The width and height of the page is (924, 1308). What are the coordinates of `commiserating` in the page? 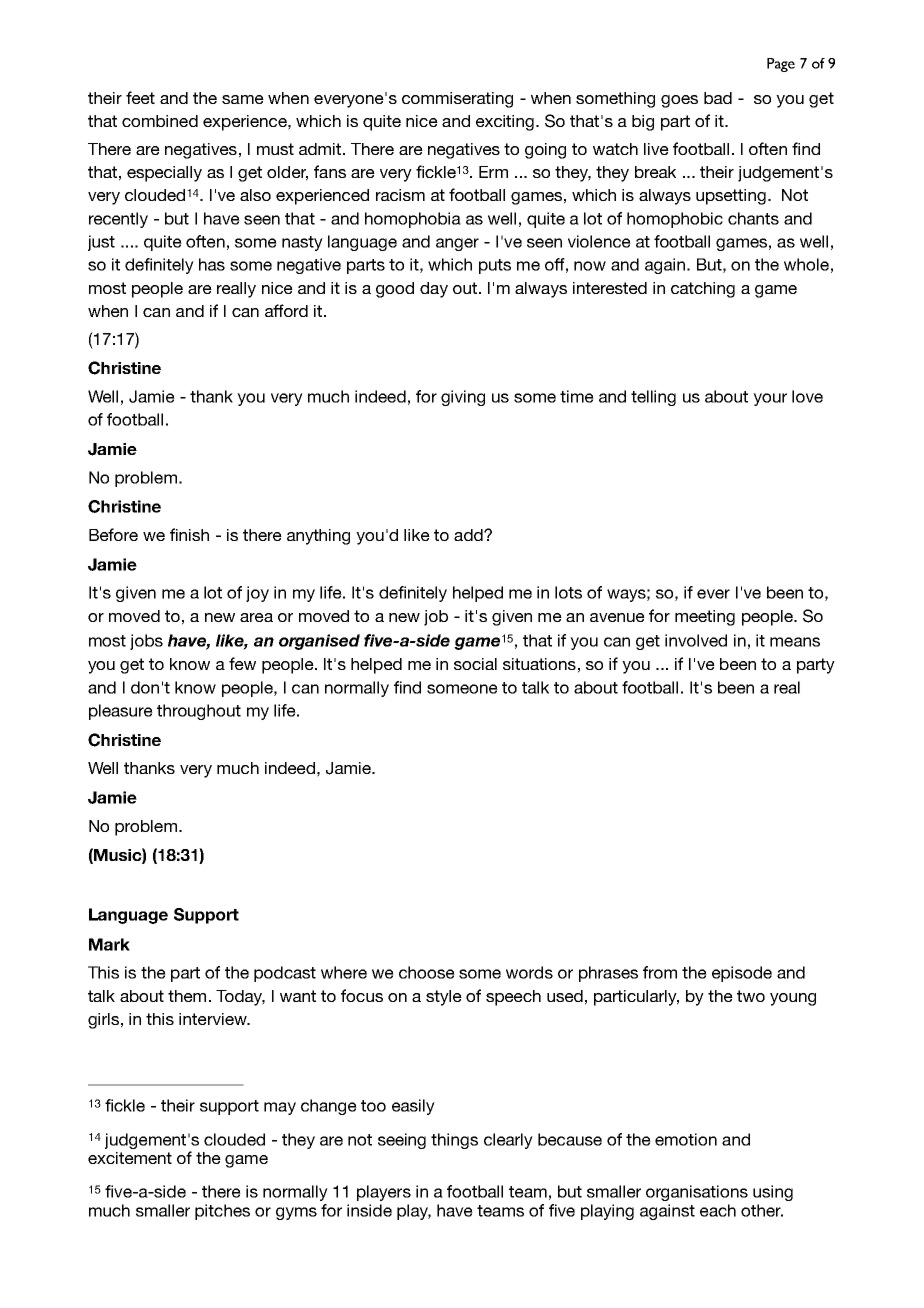 It's located at (457, 100).
